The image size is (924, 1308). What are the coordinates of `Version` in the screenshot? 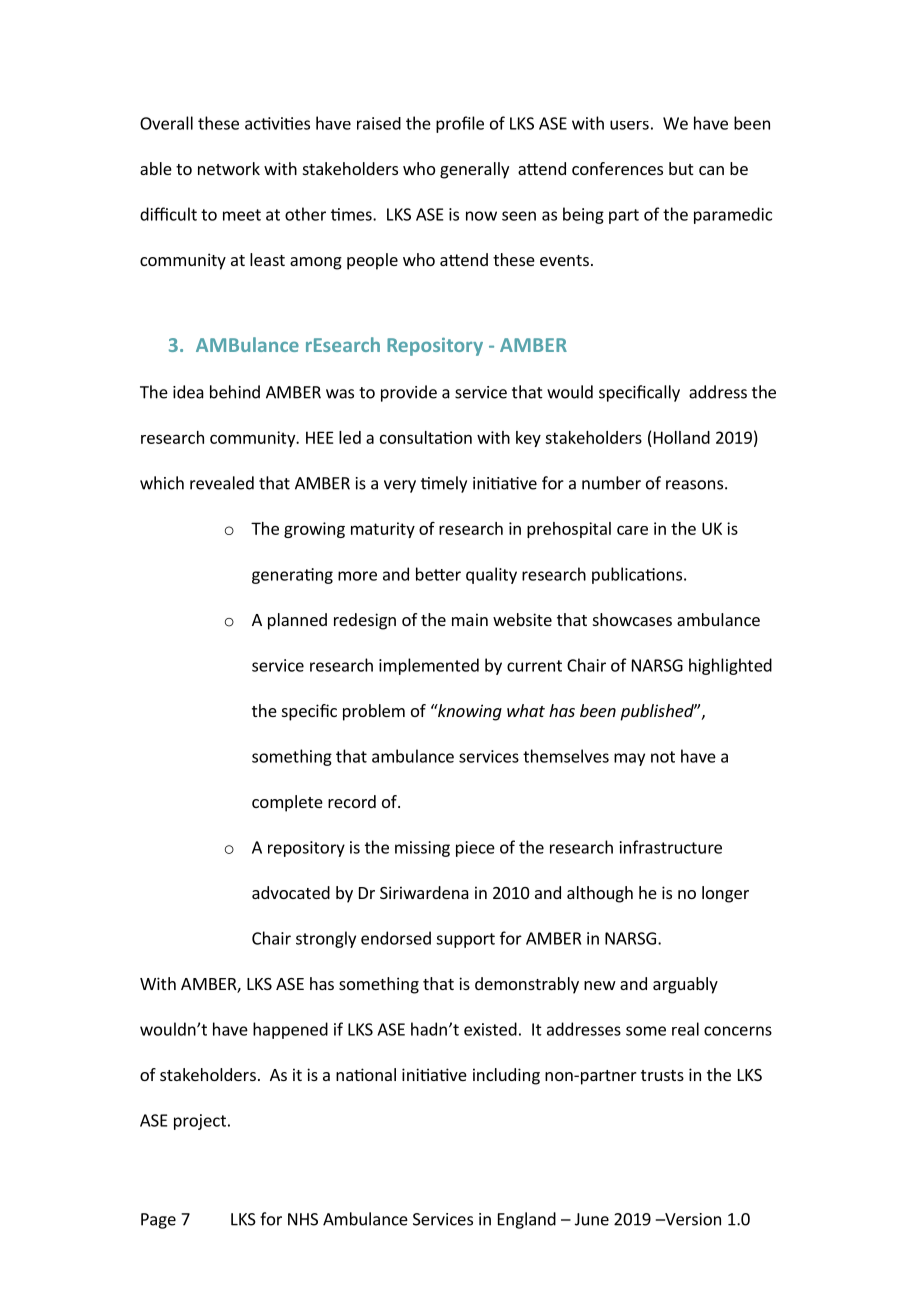 It's located at (692, 1219).
